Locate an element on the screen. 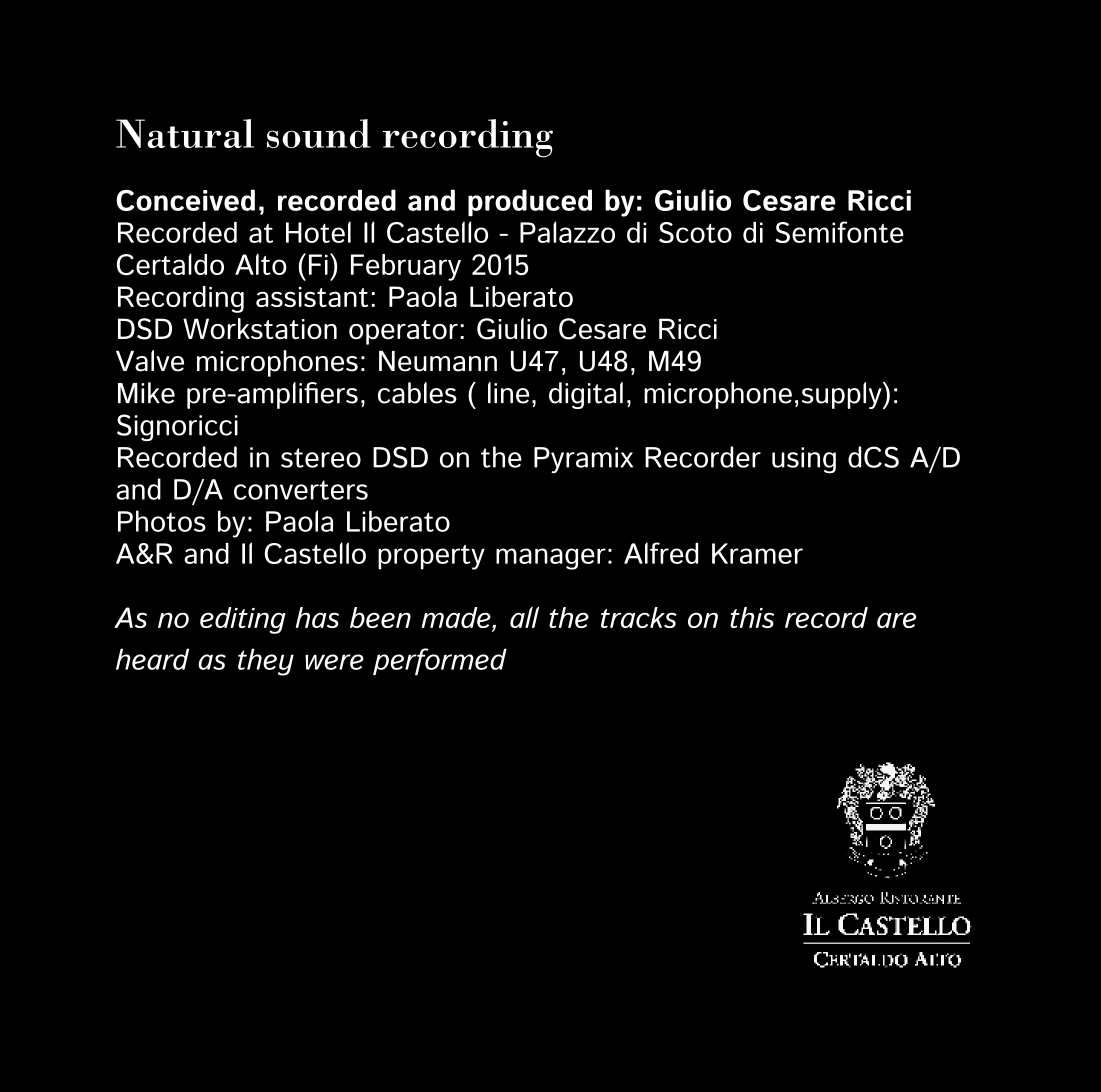 The image size is (1101, 1092). performed is located at coordinates (440, 662).
